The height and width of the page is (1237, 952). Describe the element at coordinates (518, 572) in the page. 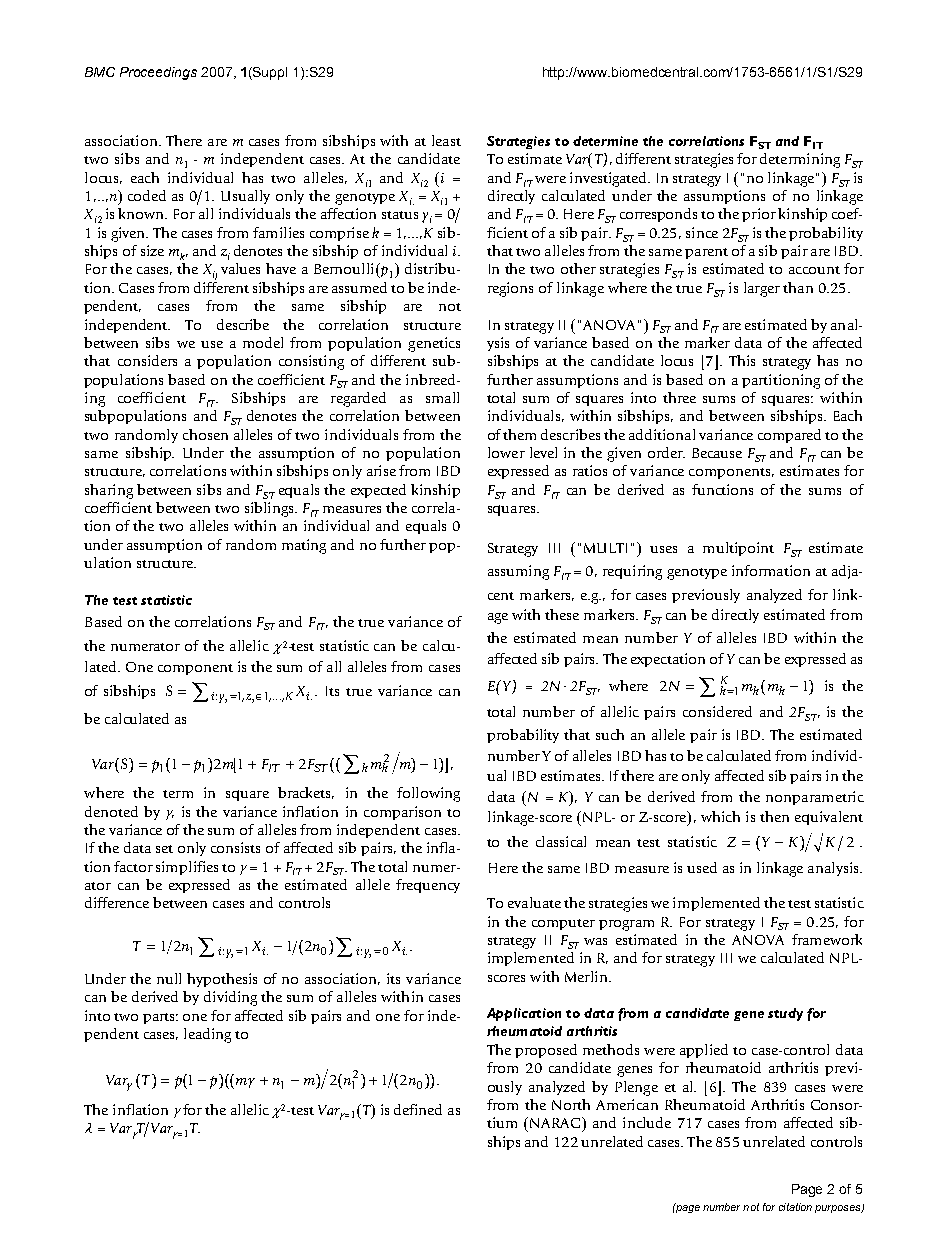

I see `assuming` at that location.
